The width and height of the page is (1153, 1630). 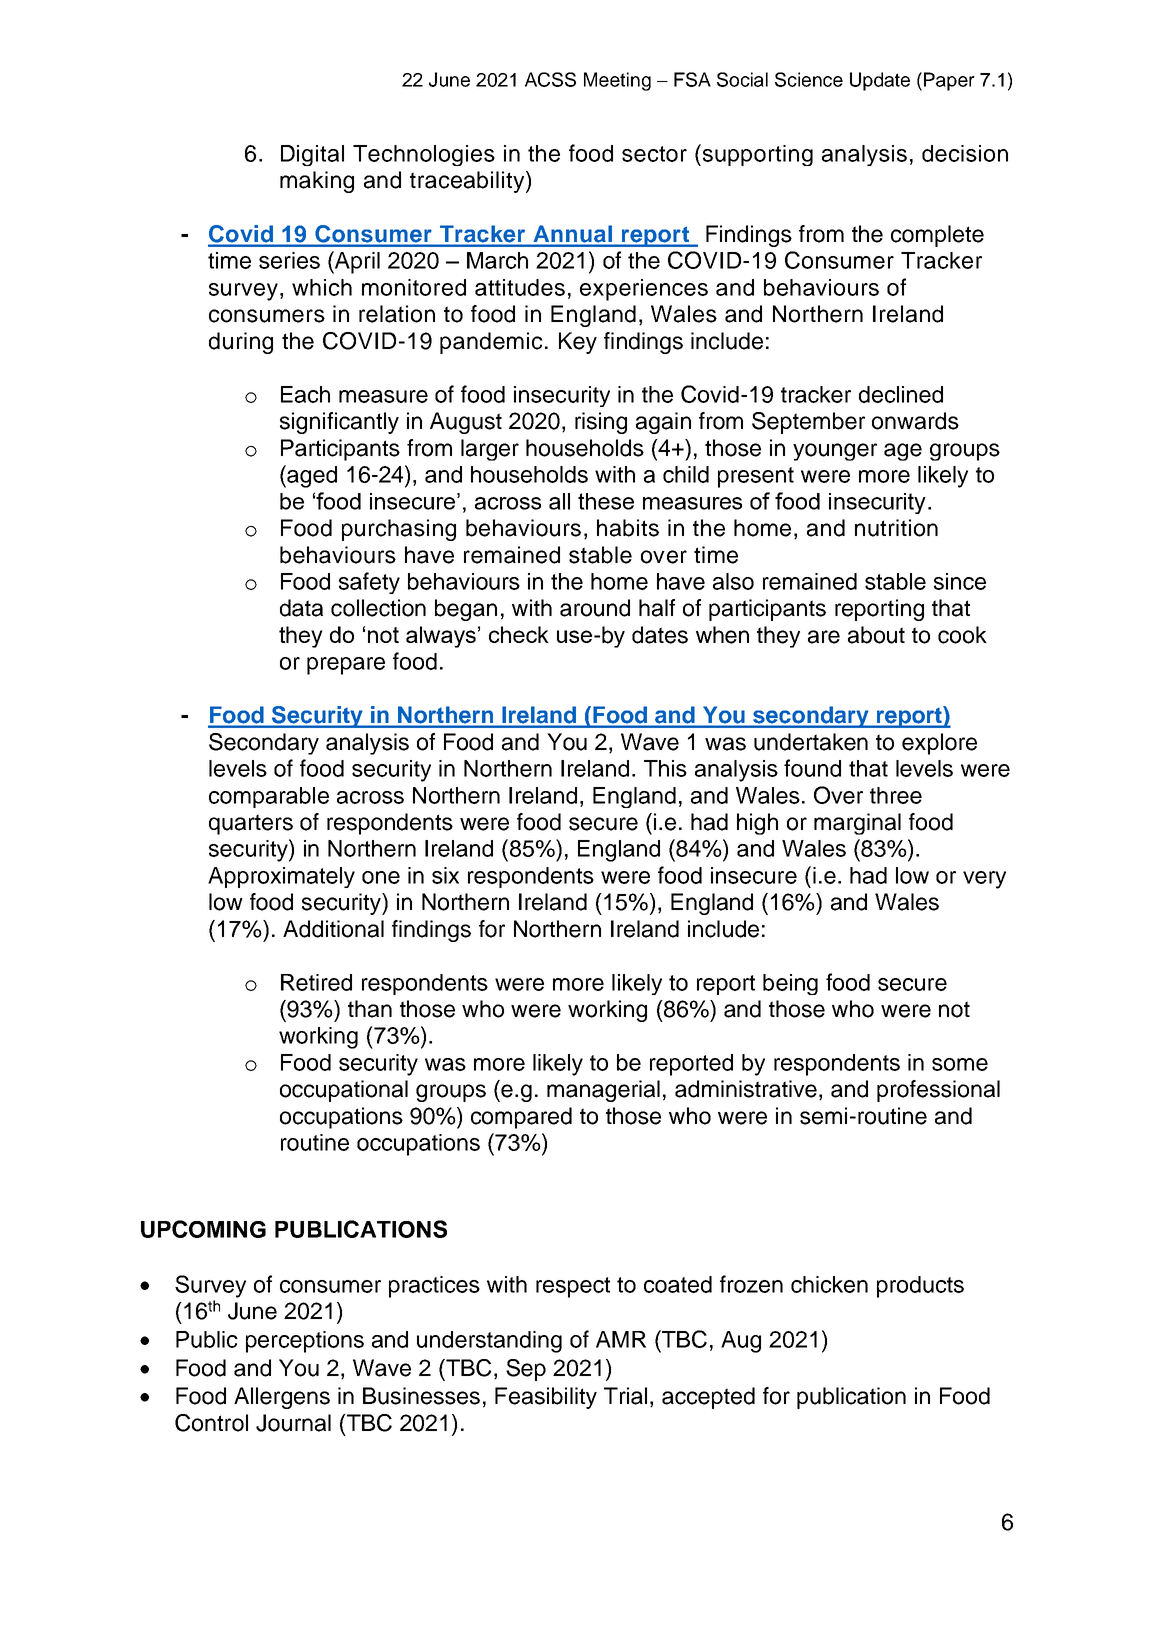 What do you see at coordinates (625, 1396) in the page?
I see `Trial` at bounding box center [625, 1396].
